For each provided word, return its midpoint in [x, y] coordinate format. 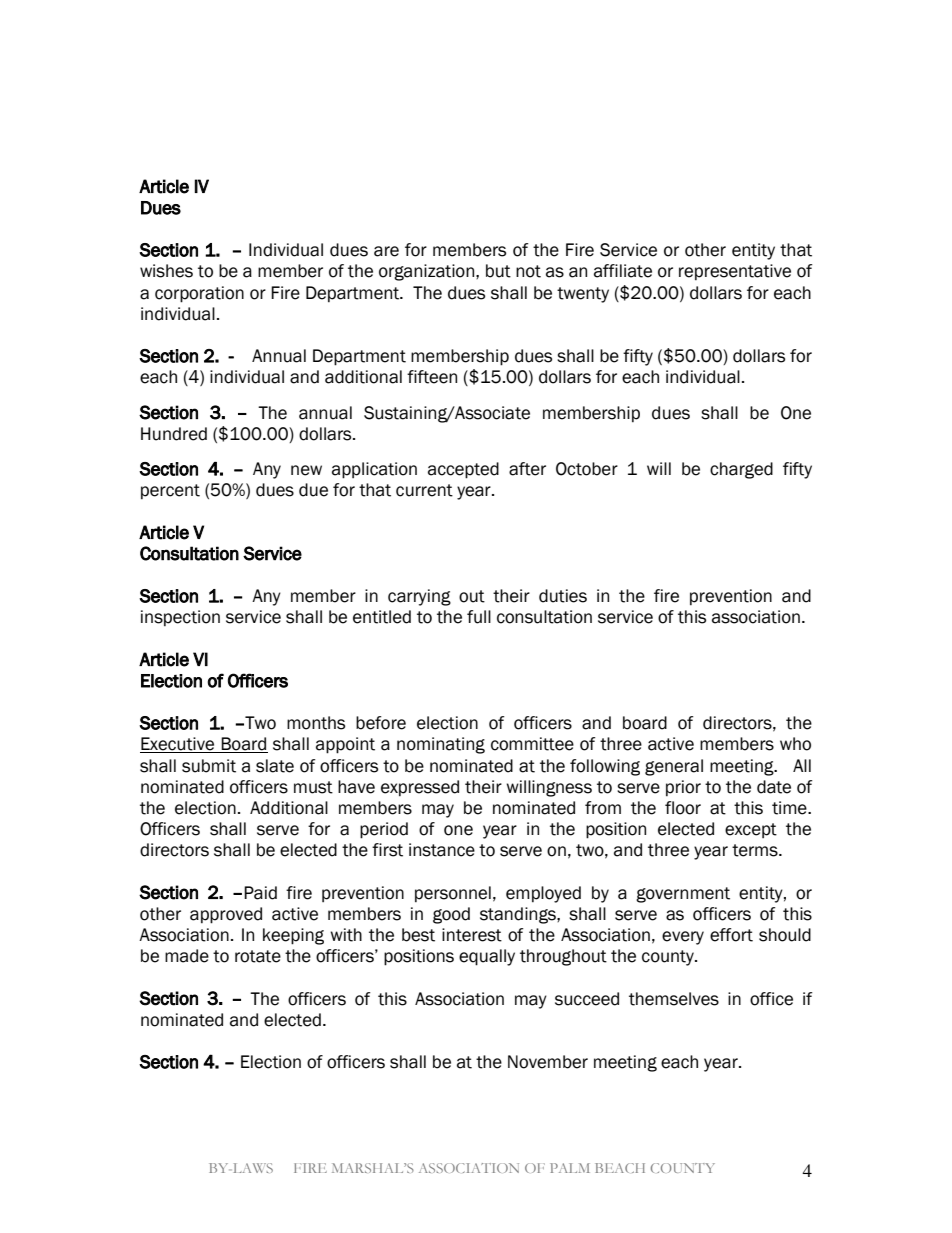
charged [741, 470]
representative [735, 272]
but [498, 271]
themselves [674, 999]
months [316, 723]
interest [472, 935]
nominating [441, 745]
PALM [570, 1168]
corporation [199, 294]
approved [226, 915]
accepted [463, 470]
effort [731, 935]
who [795, 744]
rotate [258, 956]
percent [170, 491]
